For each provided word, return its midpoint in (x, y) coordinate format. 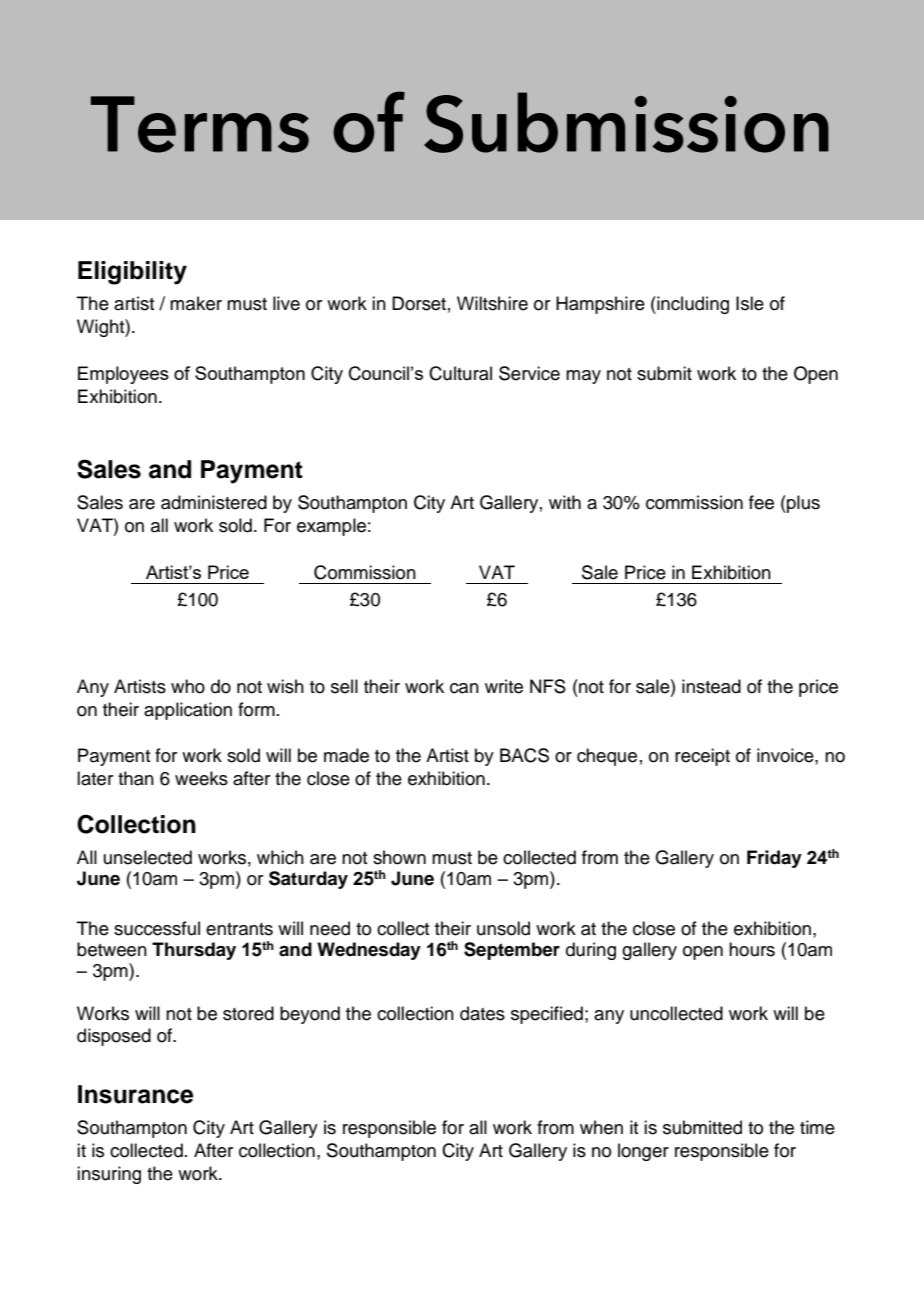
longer (643, 1152)
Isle (750, 303)
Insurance (135, 1094)
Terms (200, 124)
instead (711, 686)
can (464, 688)
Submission (626, 122)
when (601, 1127)
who (188, 686)
